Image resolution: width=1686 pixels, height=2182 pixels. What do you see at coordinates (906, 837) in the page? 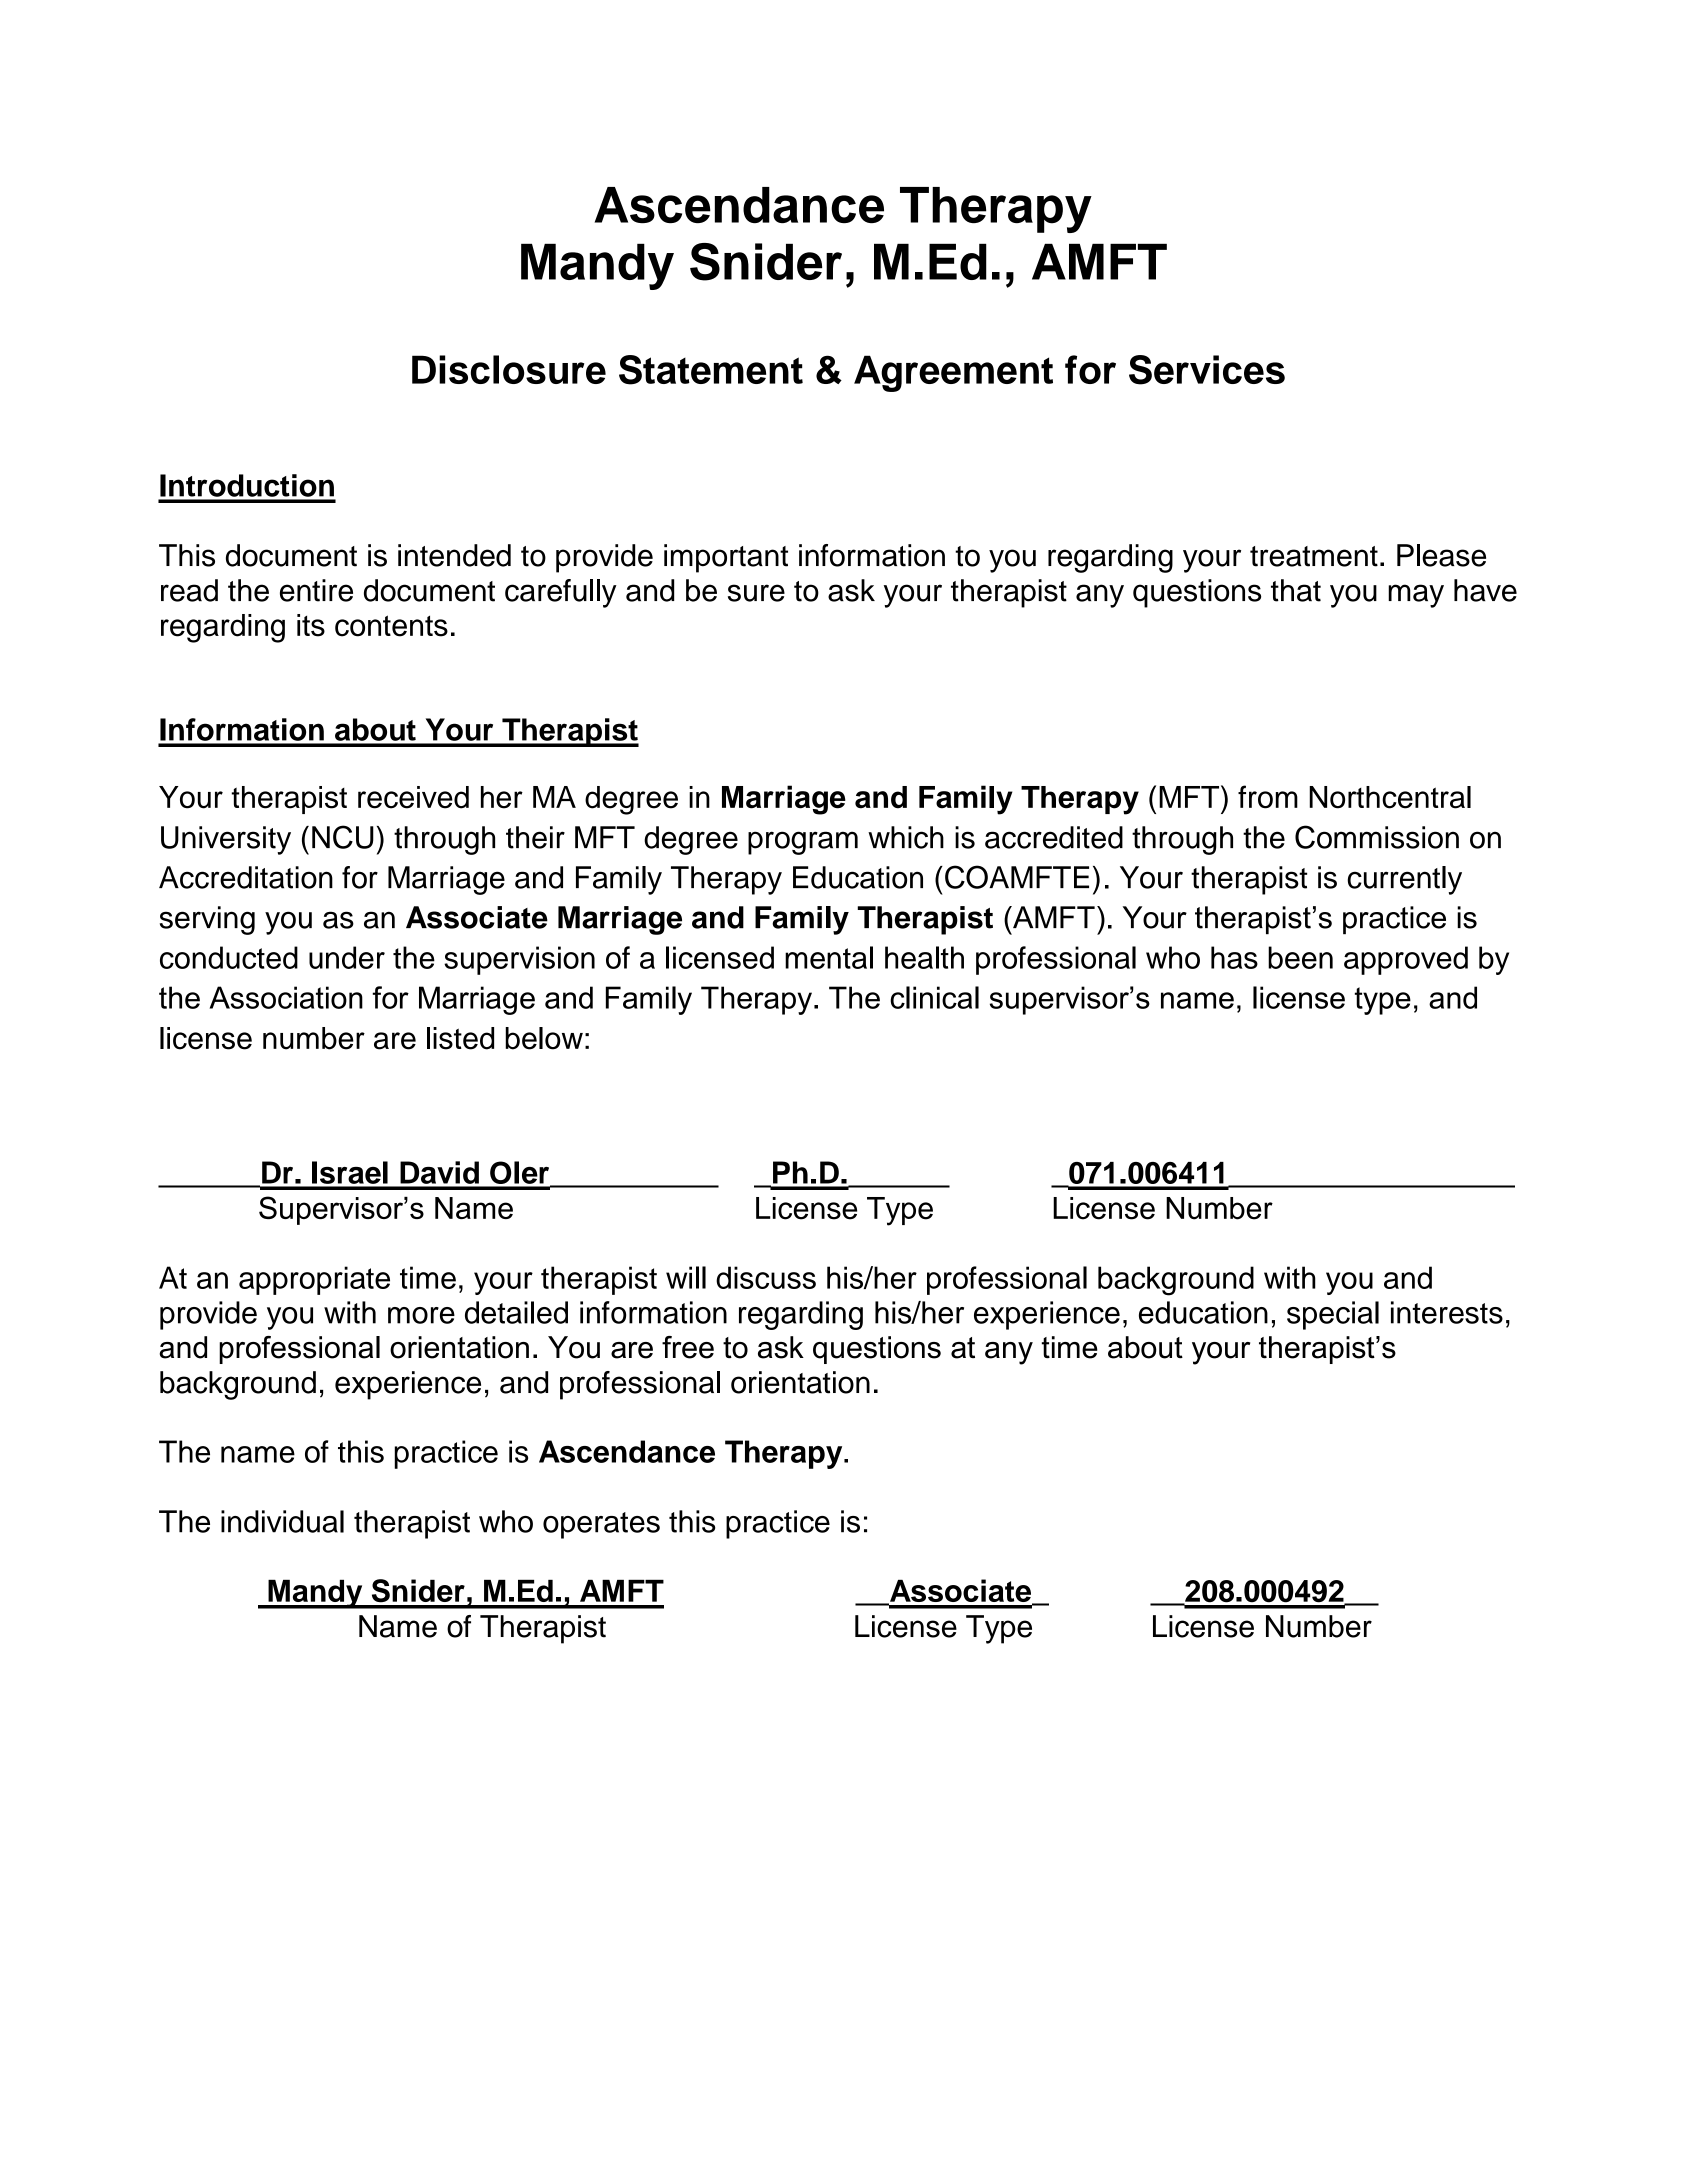
I see `which` at bounding box center [906, 837].
